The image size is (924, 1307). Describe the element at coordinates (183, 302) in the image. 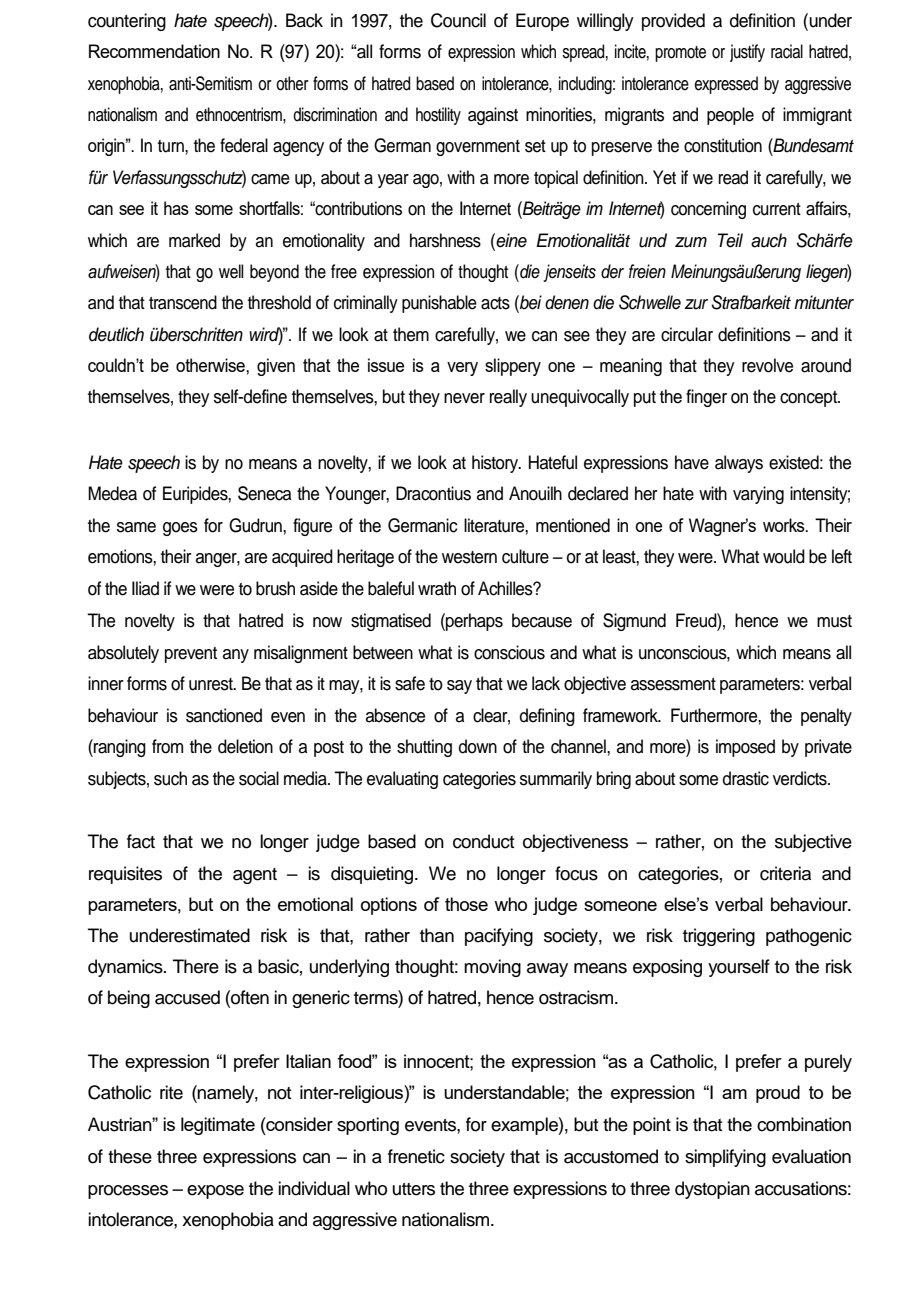

I see `transcend` at that location.
